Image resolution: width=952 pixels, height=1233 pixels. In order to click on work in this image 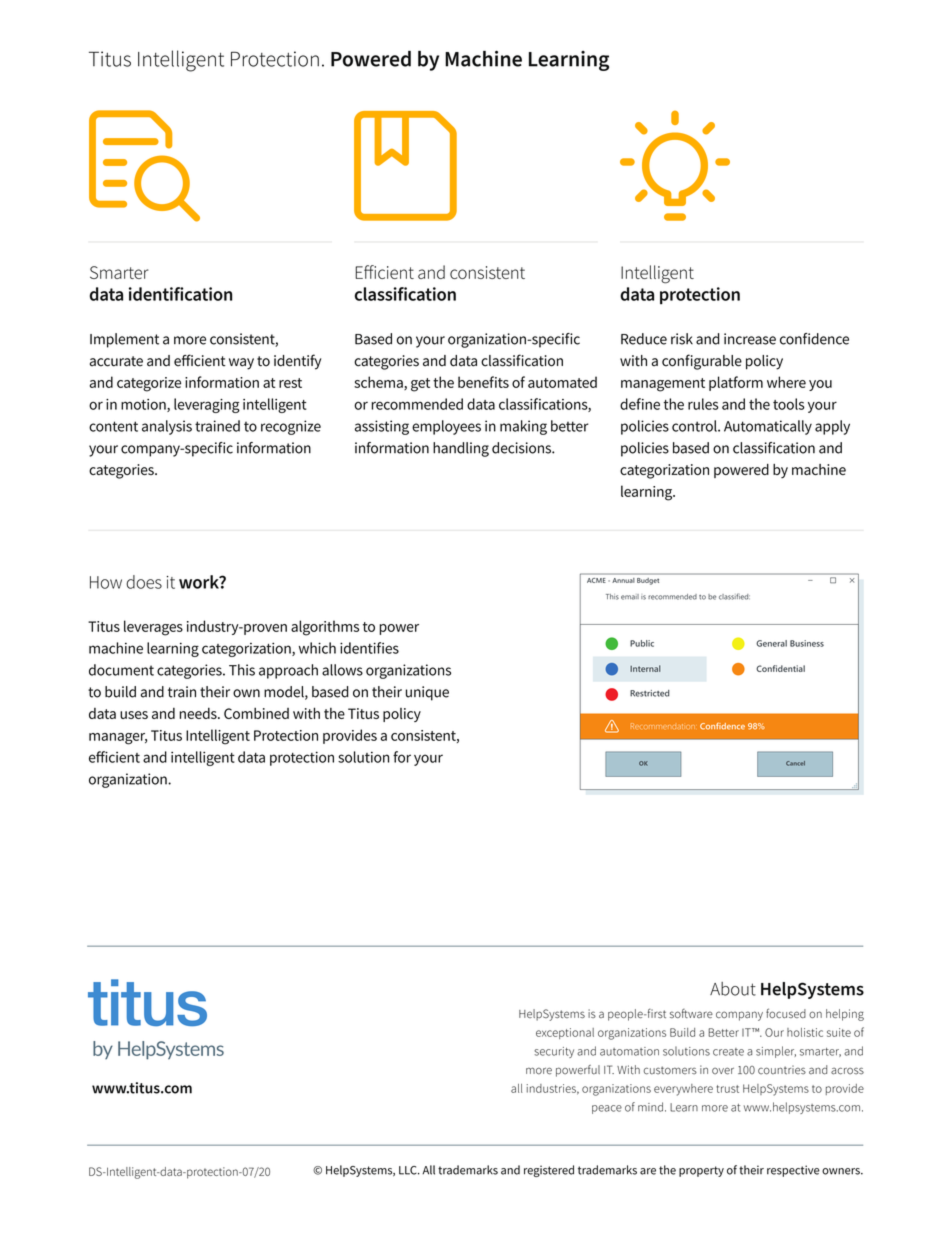, I will do `click(200, 582)`.
